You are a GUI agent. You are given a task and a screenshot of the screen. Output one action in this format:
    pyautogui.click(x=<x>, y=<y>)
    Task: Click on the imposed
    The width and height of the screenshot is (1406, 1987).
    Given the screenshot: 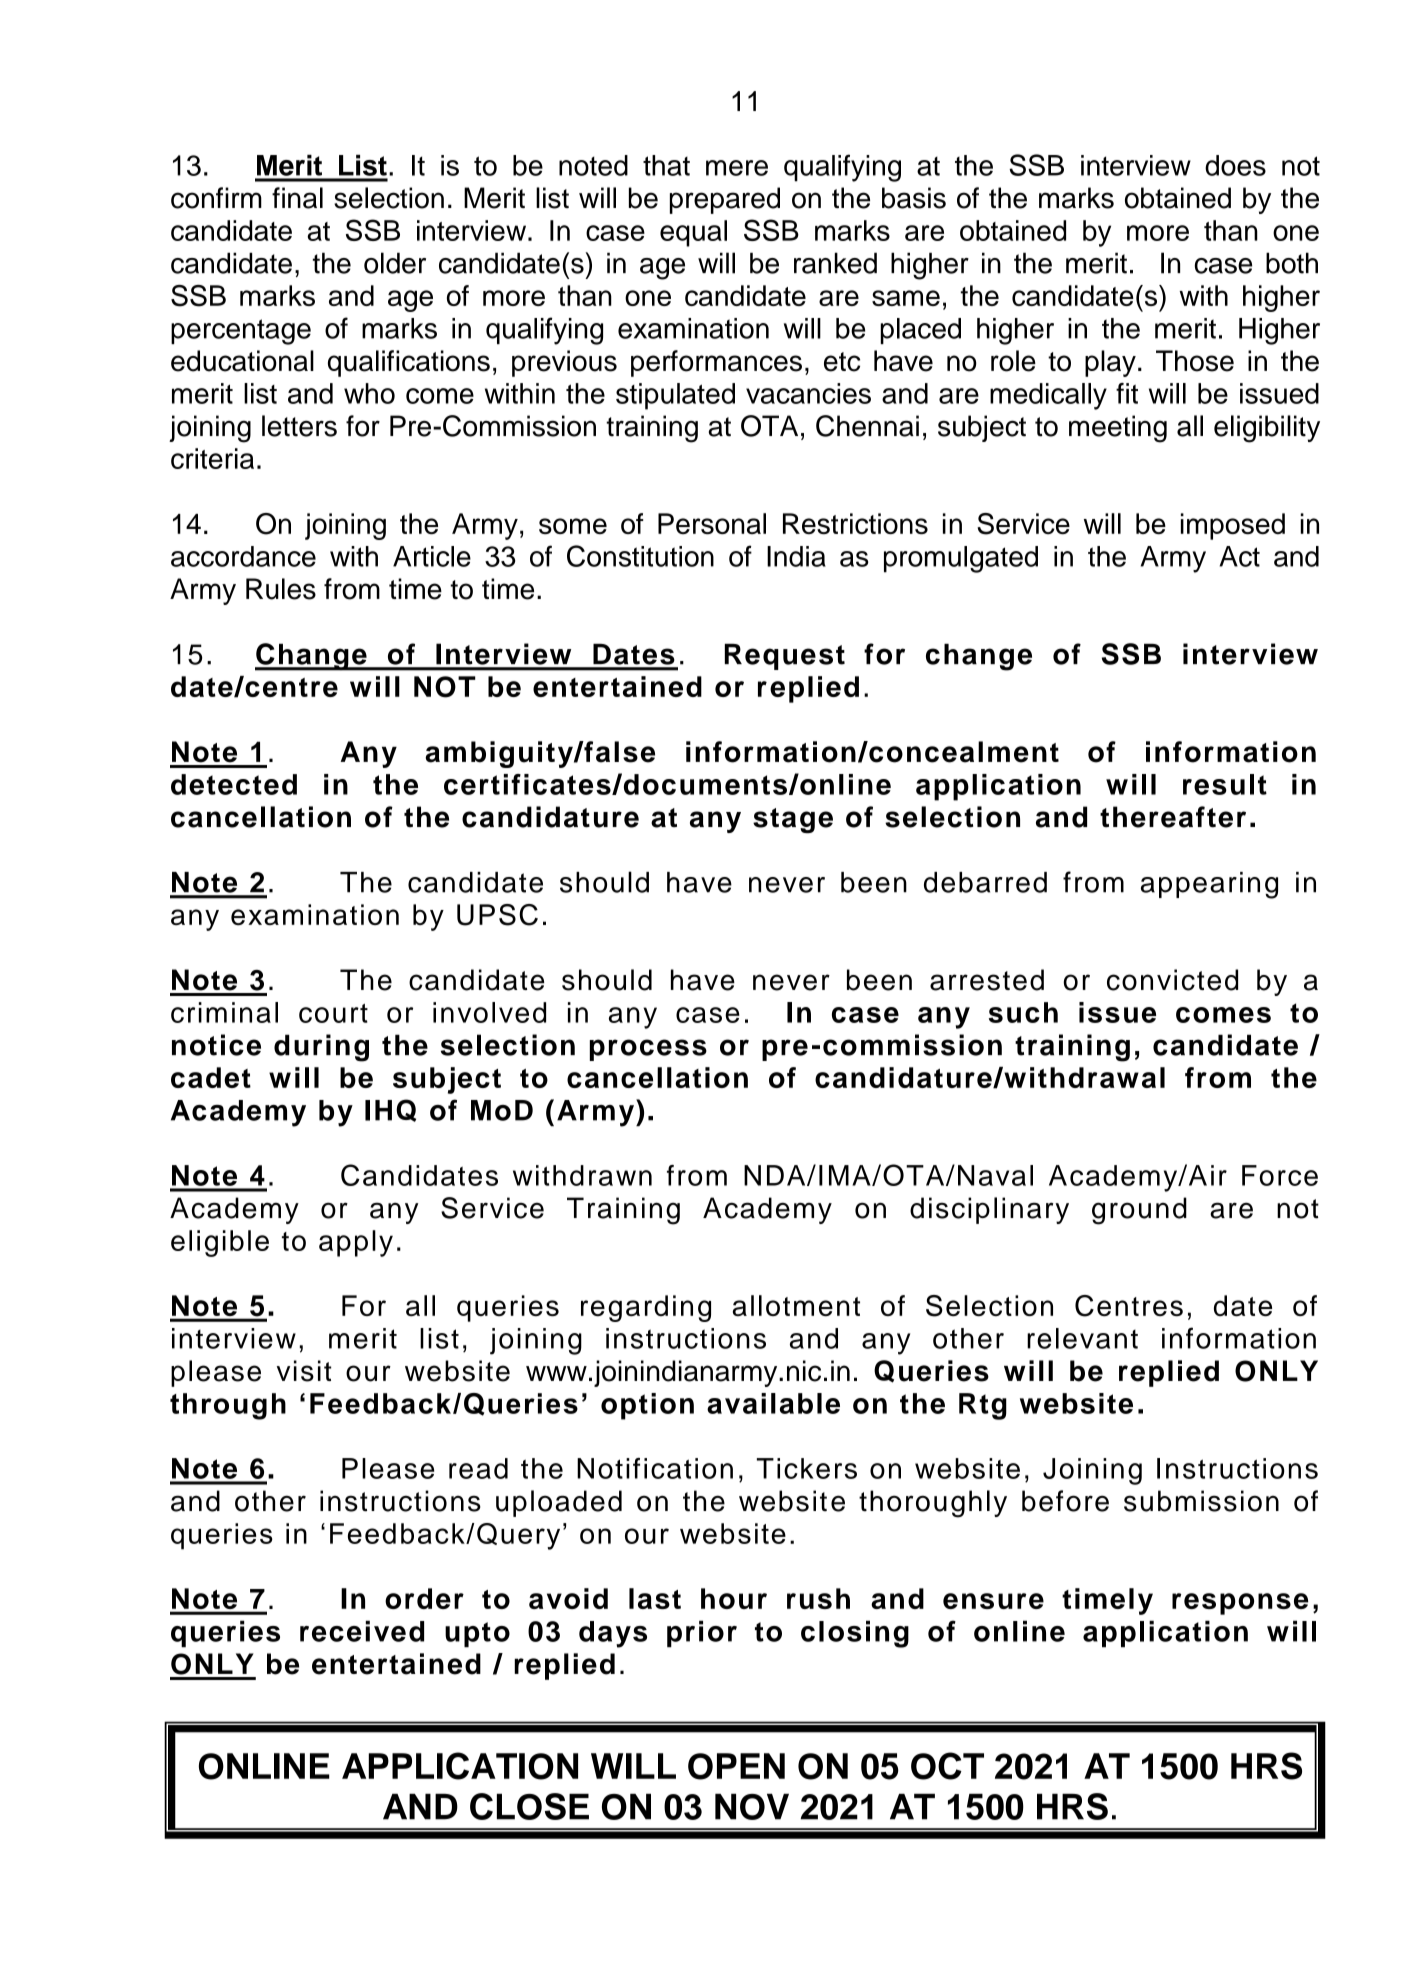 What is the action you would take?
    pyautogui.click(x=1233, y=526)
